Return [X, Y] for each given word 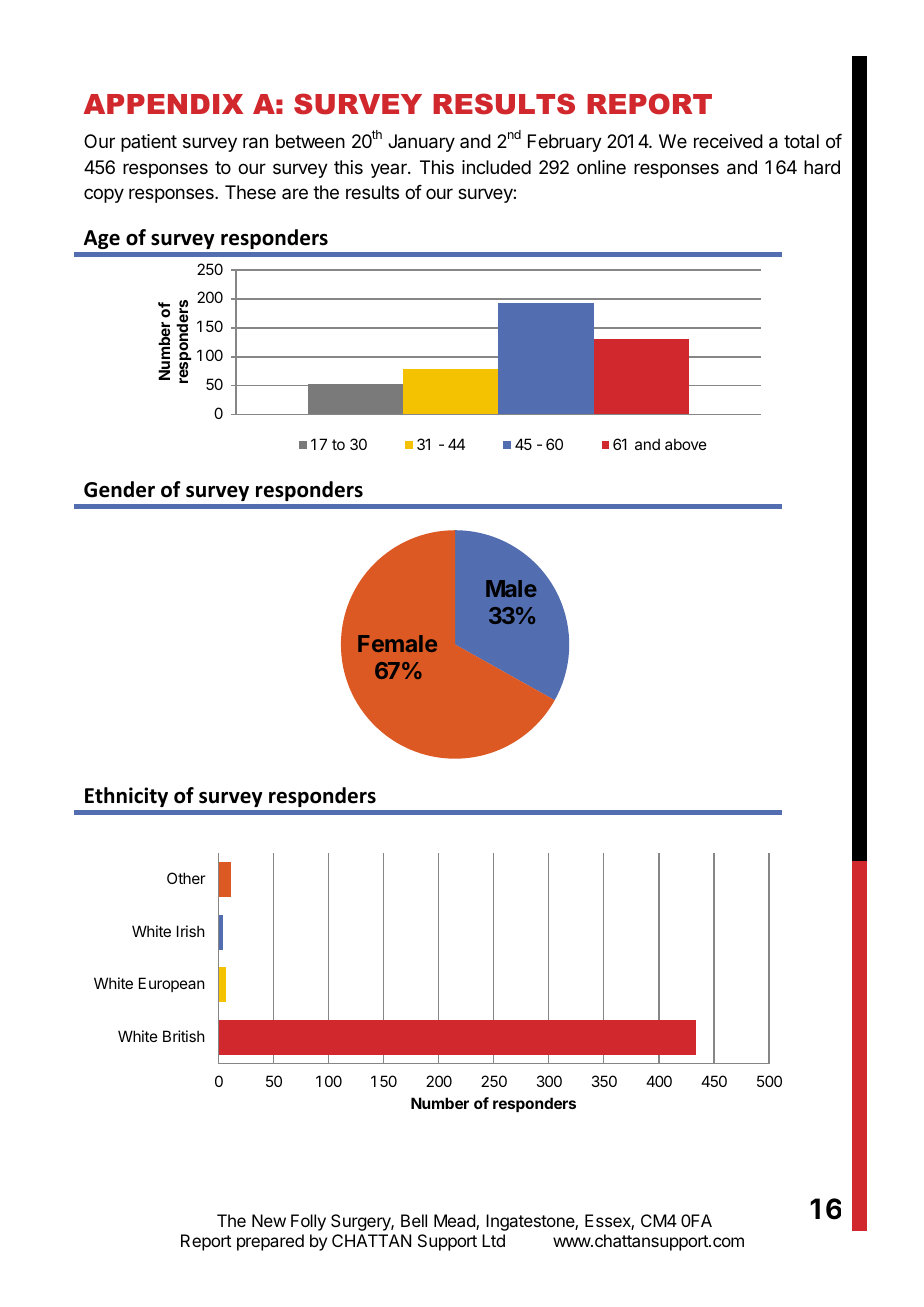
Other [186, 878]
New [269, 1220]
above [686, 444]
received [728, 141]
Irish [191, 931]
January [421, 143]
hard [822, 167]
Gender [119, 489]
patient [149, 143]
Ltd [493, 1240]
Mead [455, 1222]
